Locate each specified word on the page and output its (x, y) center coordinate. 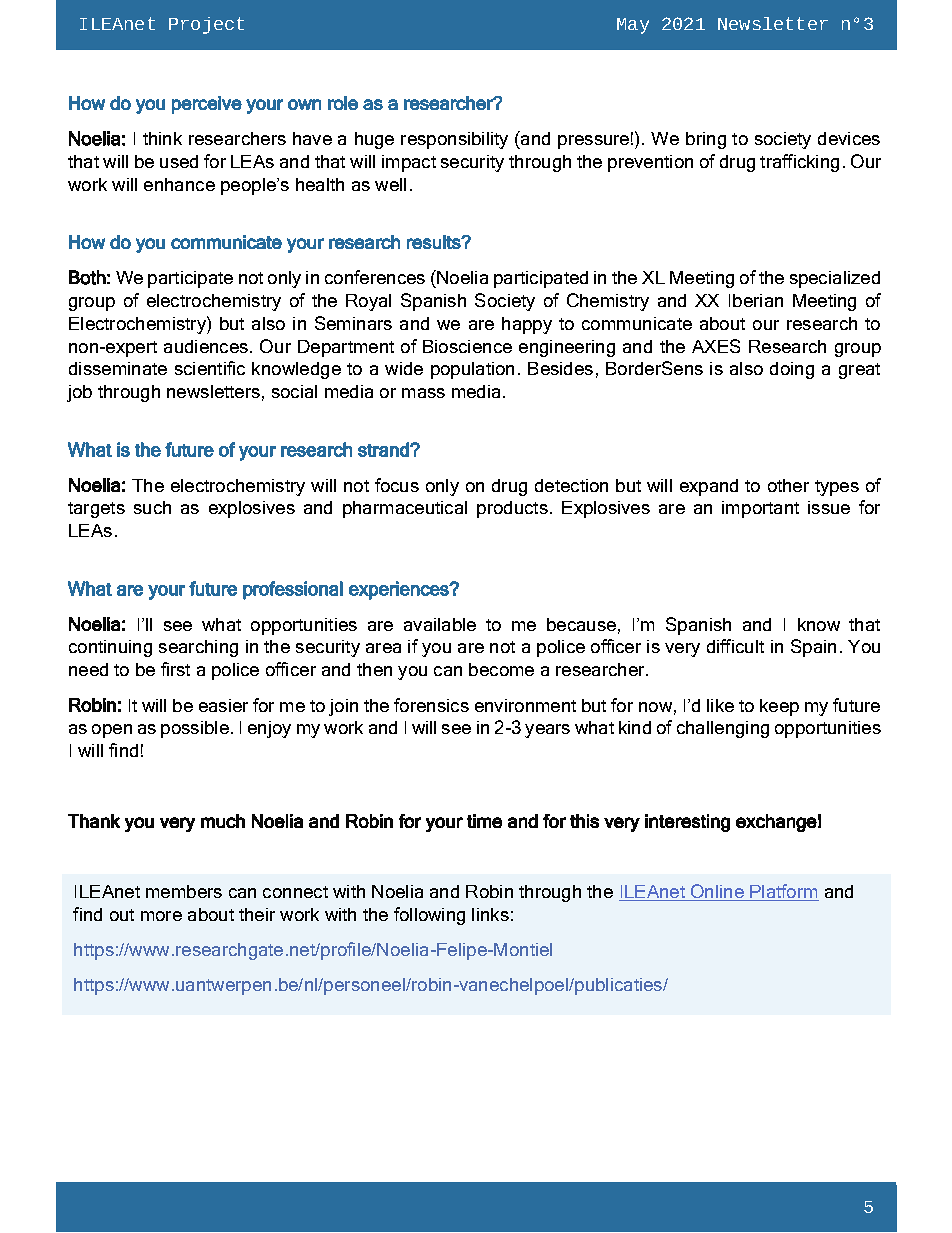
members (184, 891)
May (633, 26)
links (490, 914)
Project (206, 25)
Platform (783, 891)
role (343, 103)
